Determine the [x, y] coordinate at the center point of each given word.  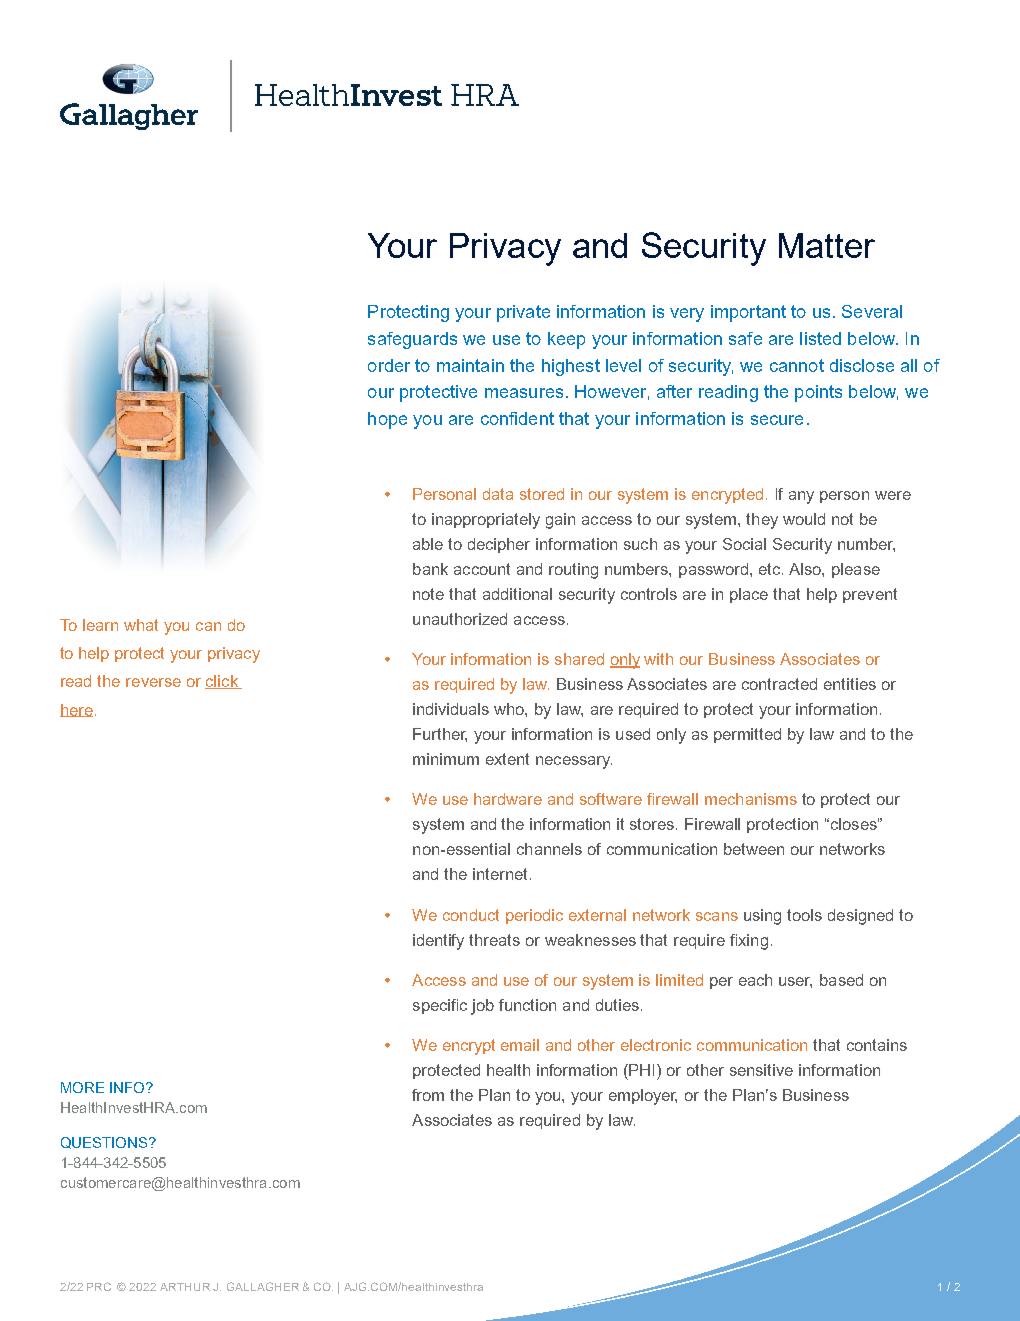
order [389, 365]
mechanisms [751, 799]
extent [507, 759]
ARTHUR [185, 1287]
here [76, 710]
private [523, 313]
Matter [827, 245]
